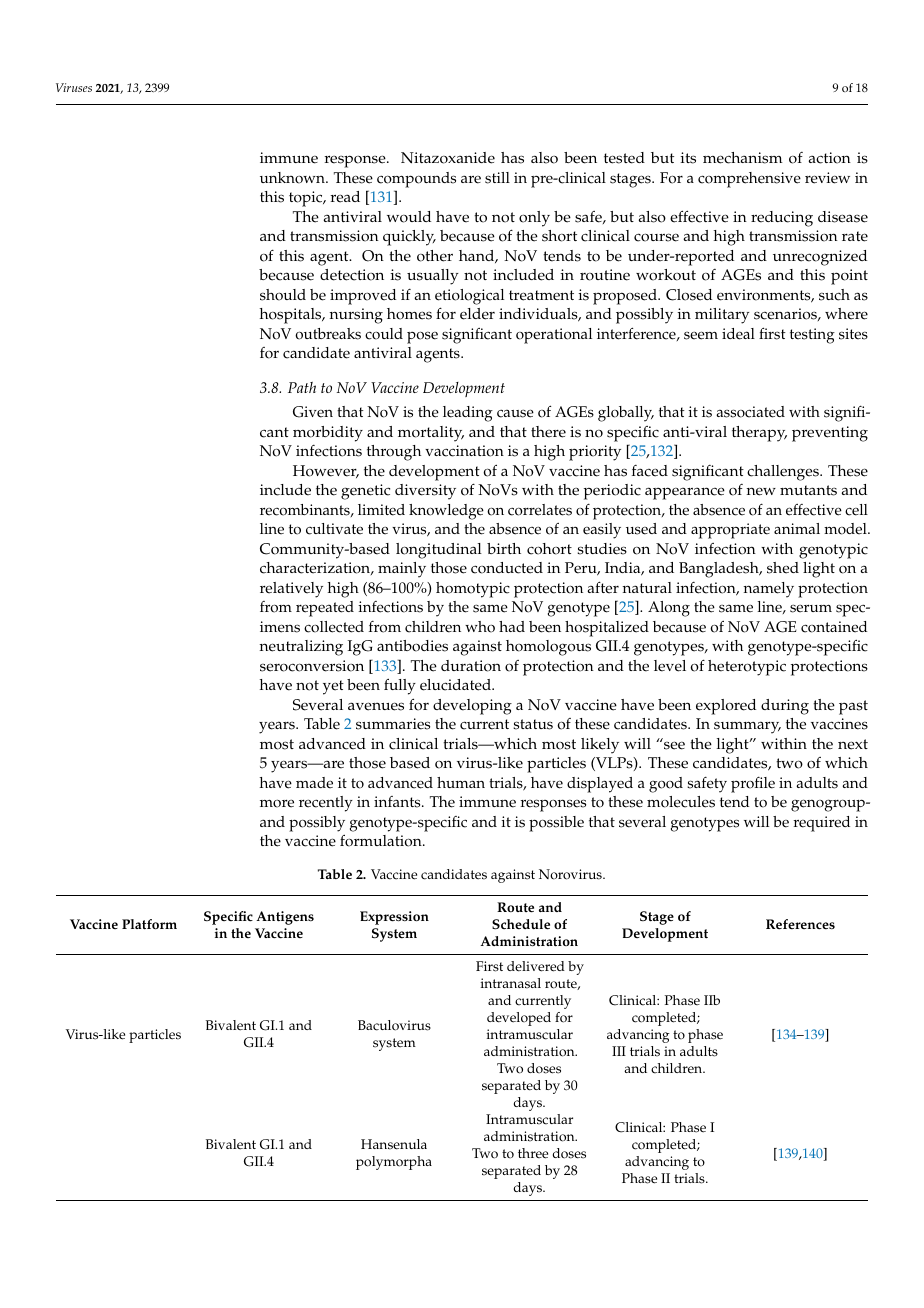 This page has height=1308, width=924. What do you see at coordinates (313, 412) in the page?
I see `Given` at bounding box center [313, 412].
